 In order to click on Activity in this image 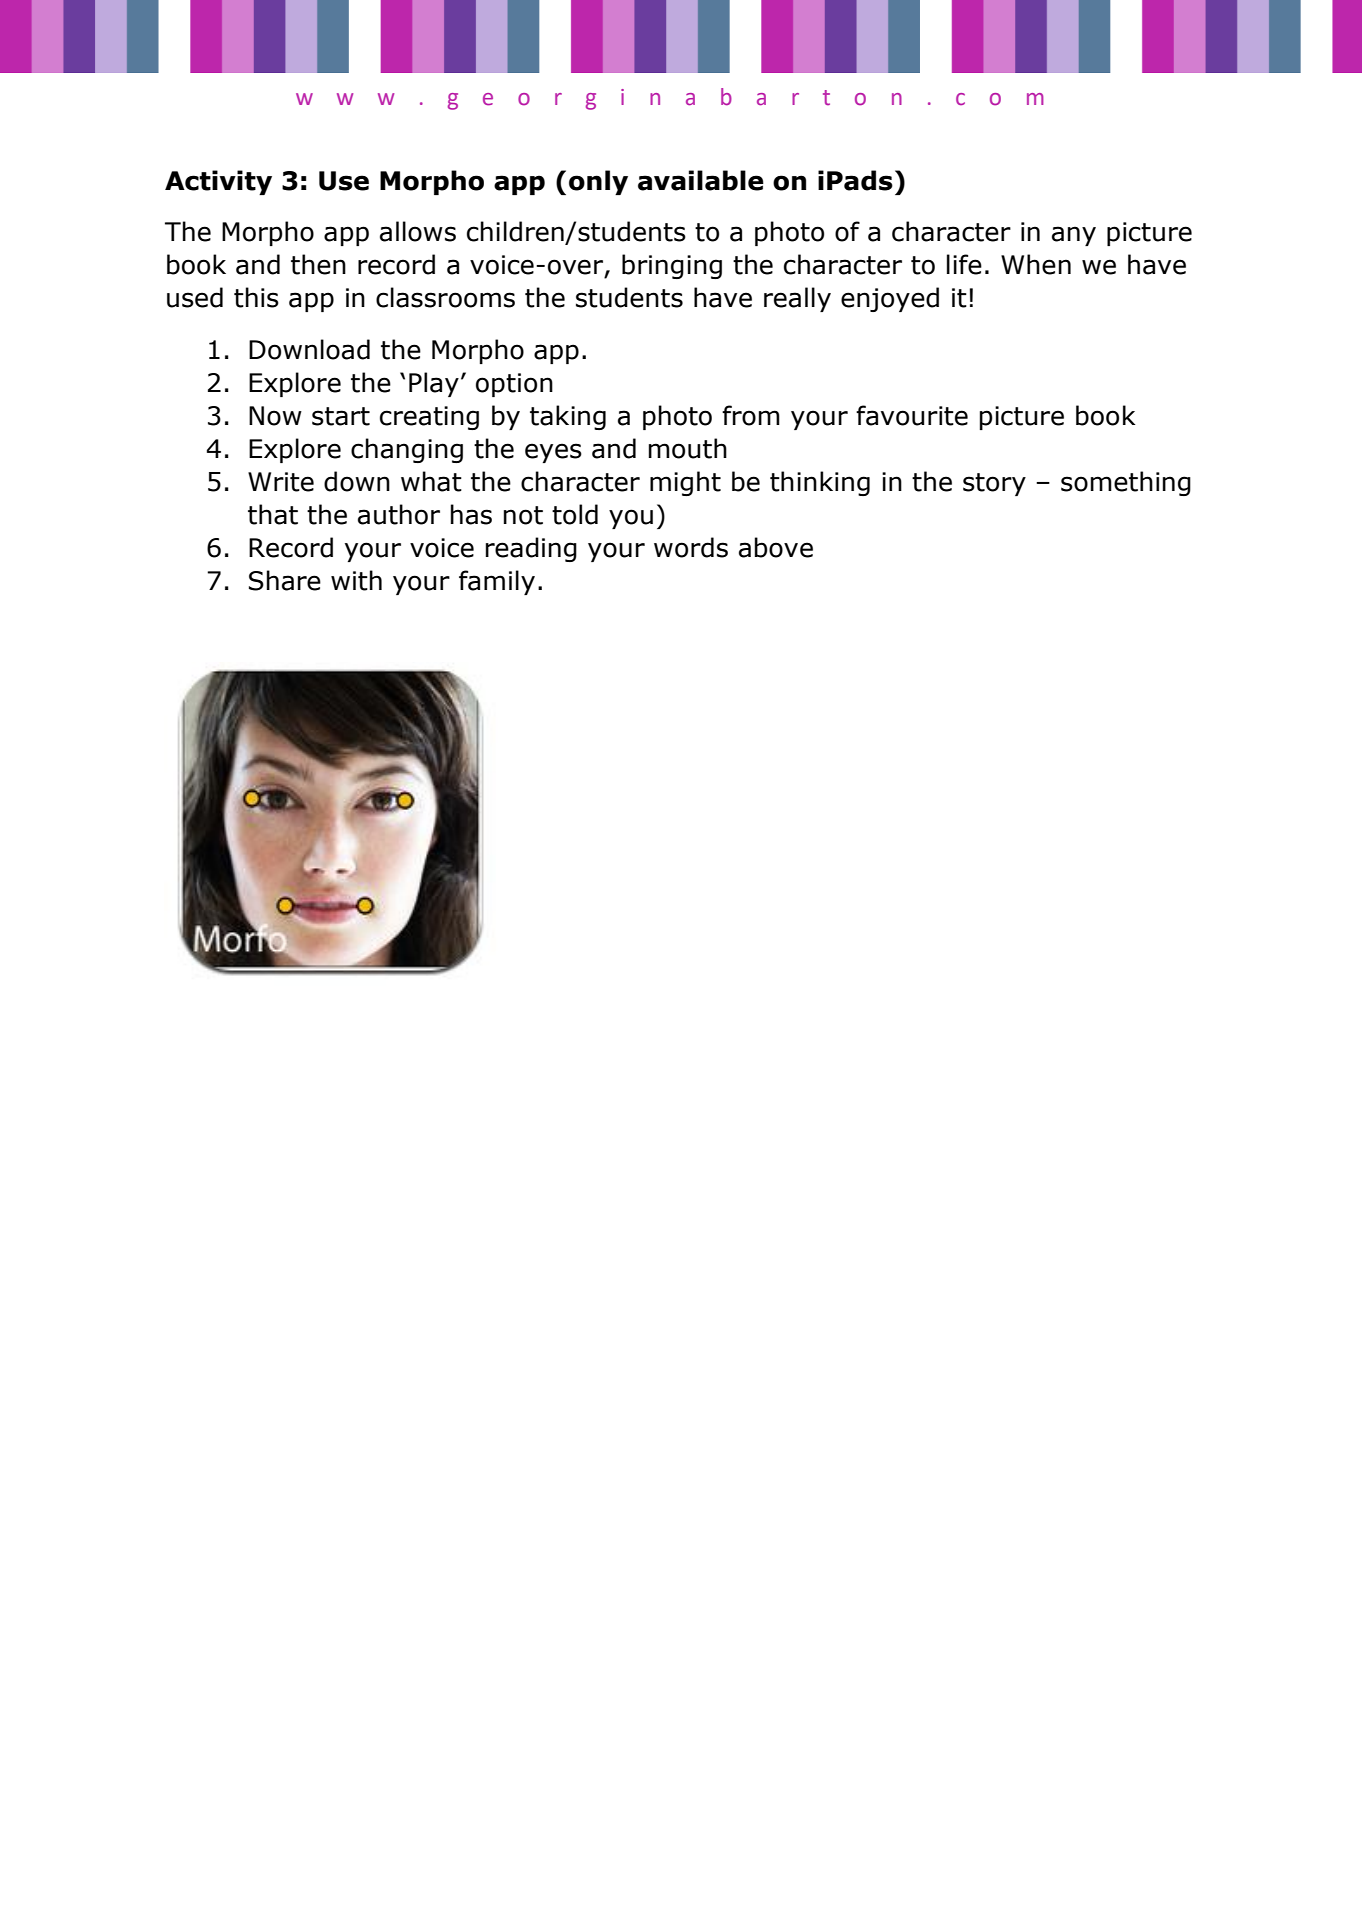, I will do `click(218, 182)`.
